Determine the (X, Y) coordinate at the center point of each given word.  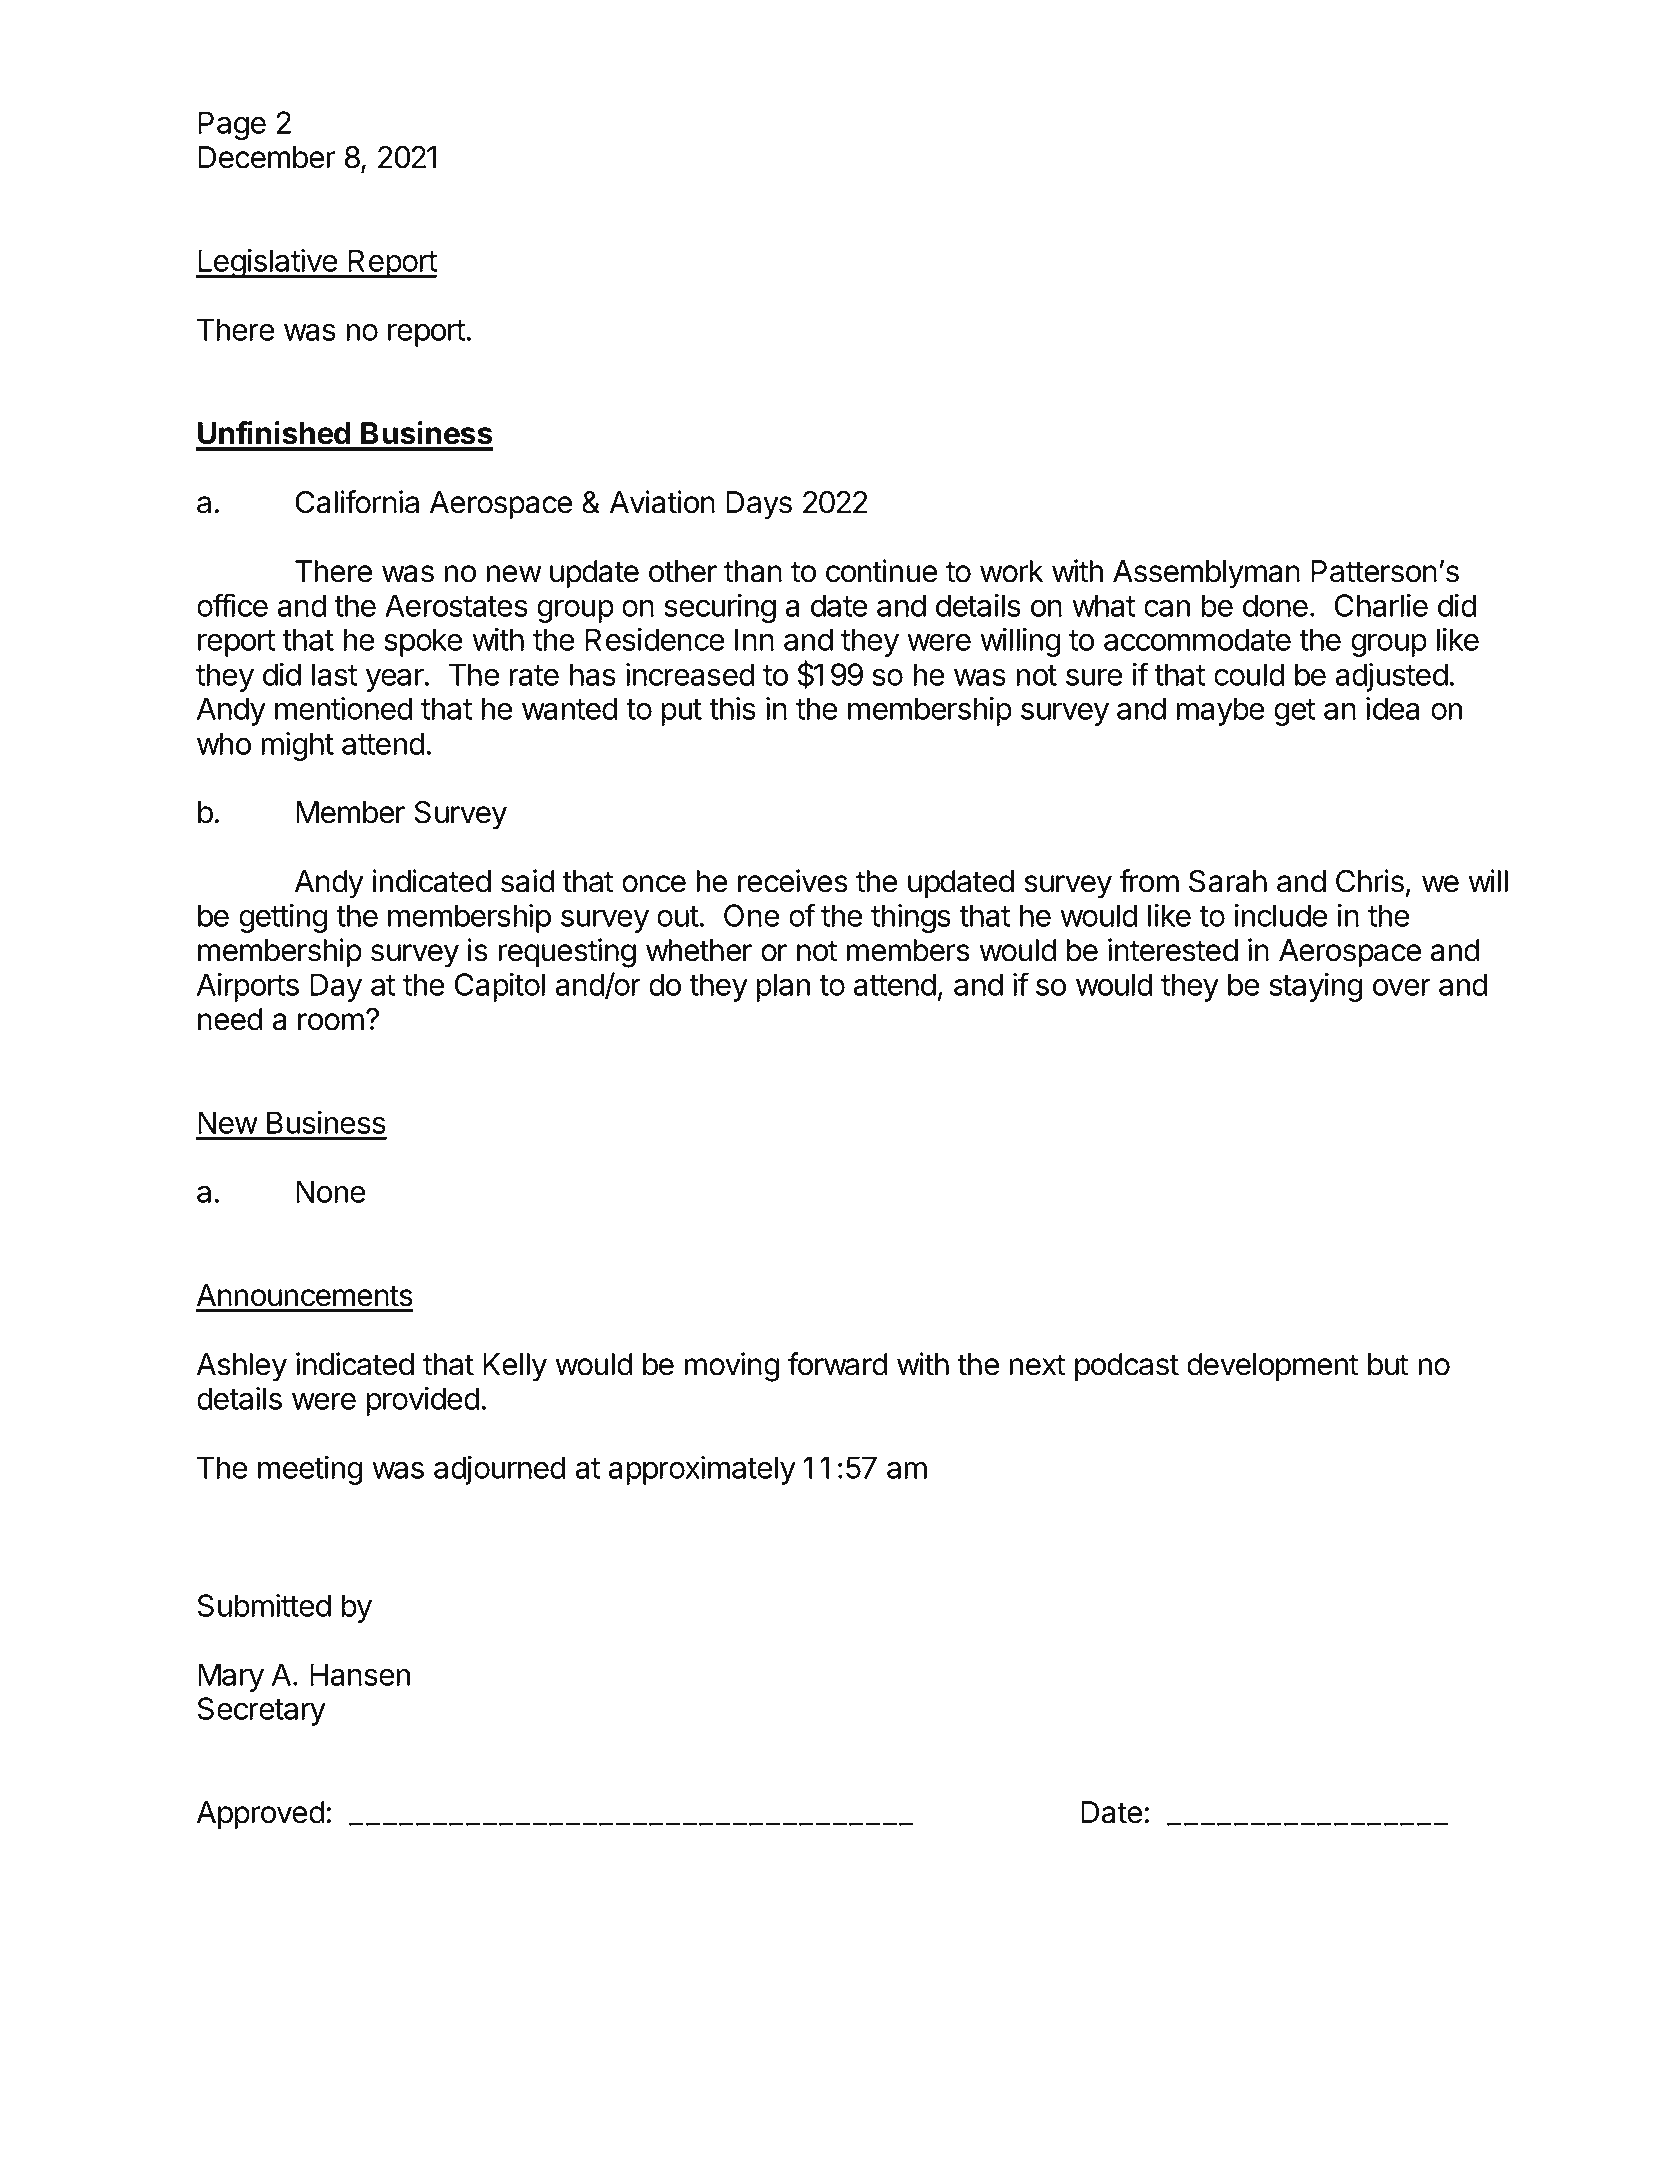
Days (759, 505)
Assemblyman (1206, 574)
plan (783, 987)
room (331, 1022)
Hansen (360, 1674)
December (267, 157)
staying (1315, 987)
